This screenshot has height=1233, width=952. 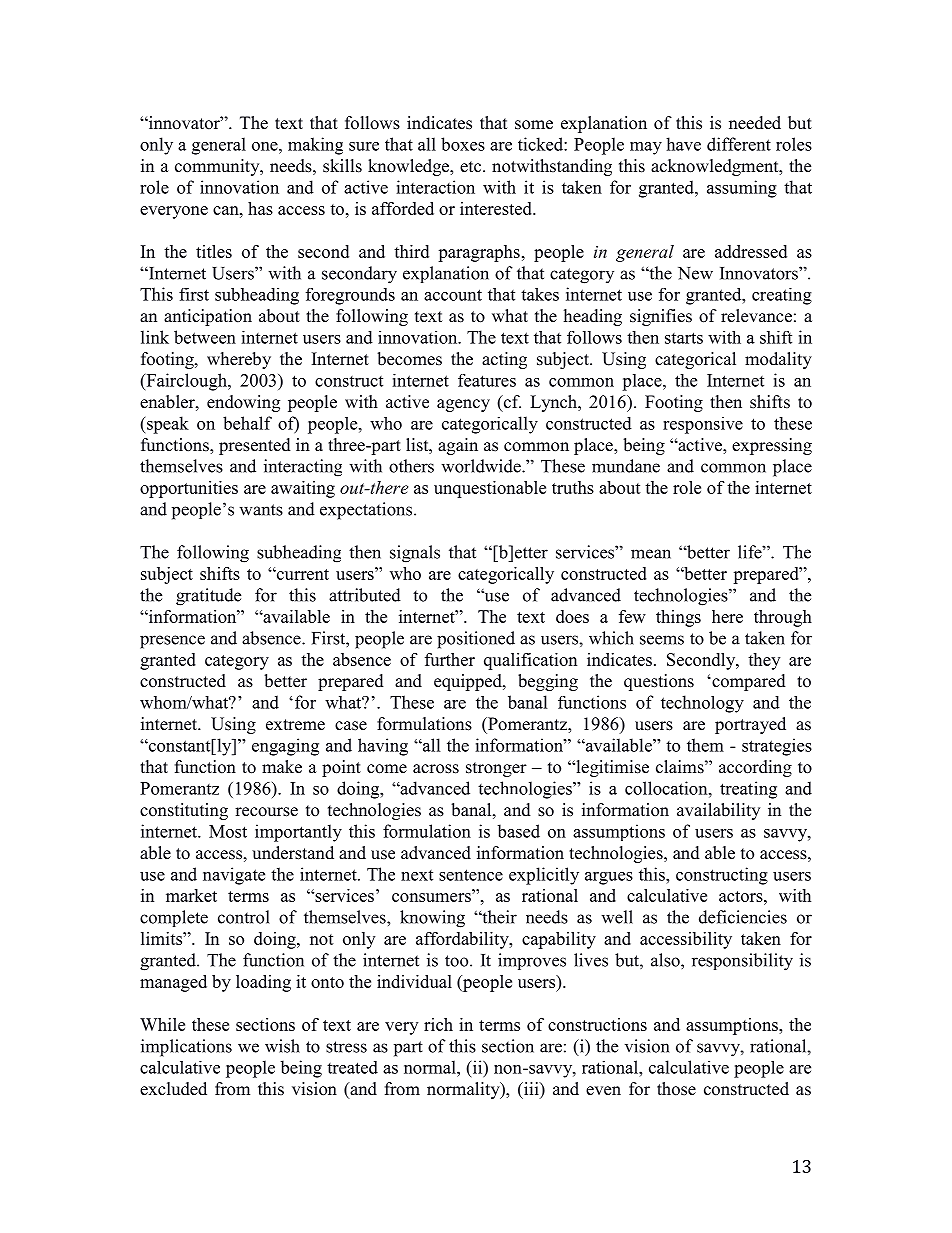 What do you see at coordinates (218, 167) in the screenshot?
I see `community` at bounding box center [218, 167].
